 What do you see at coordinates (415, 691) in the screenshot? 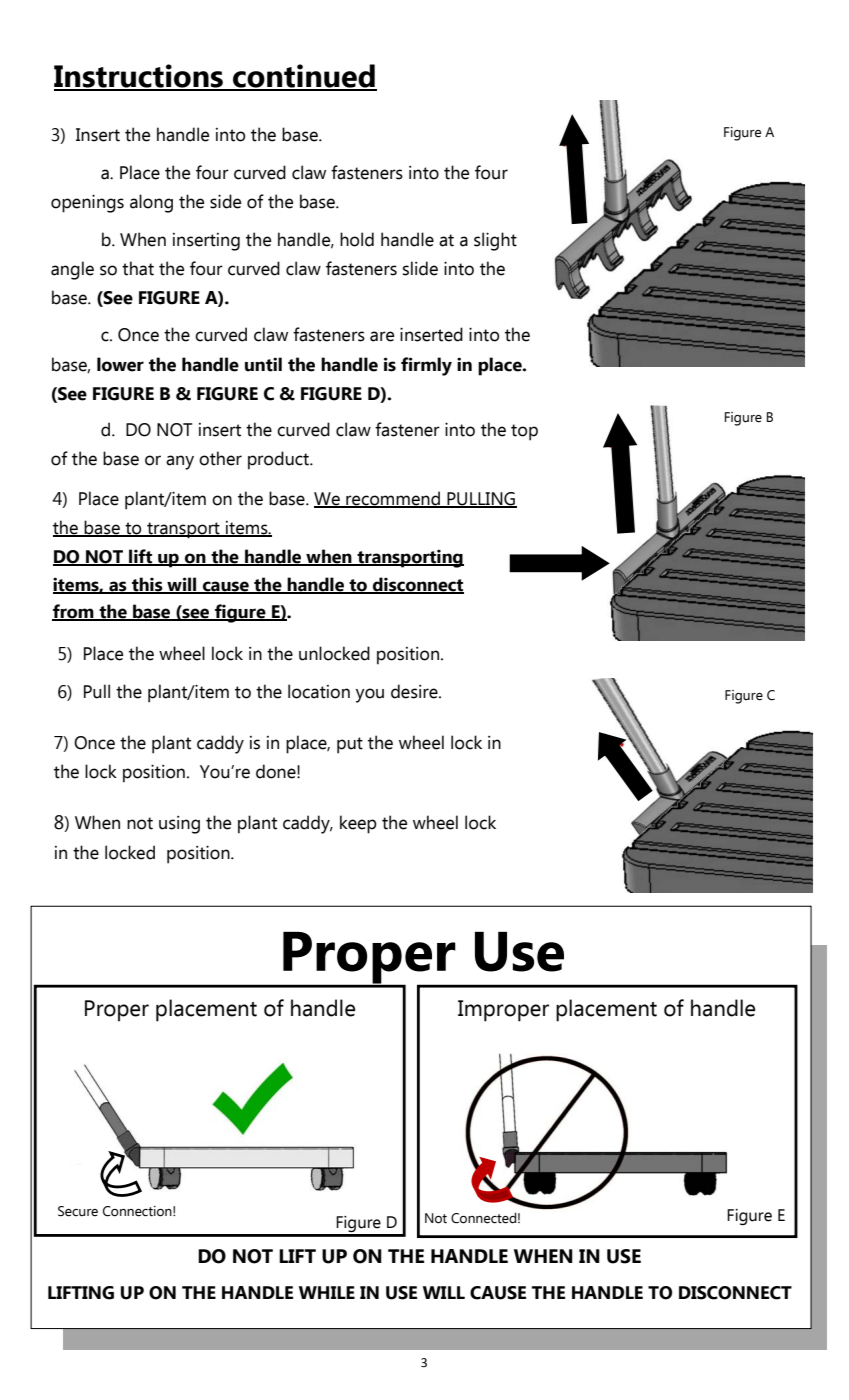
I see `desire` at bounding box center [415, 691].
